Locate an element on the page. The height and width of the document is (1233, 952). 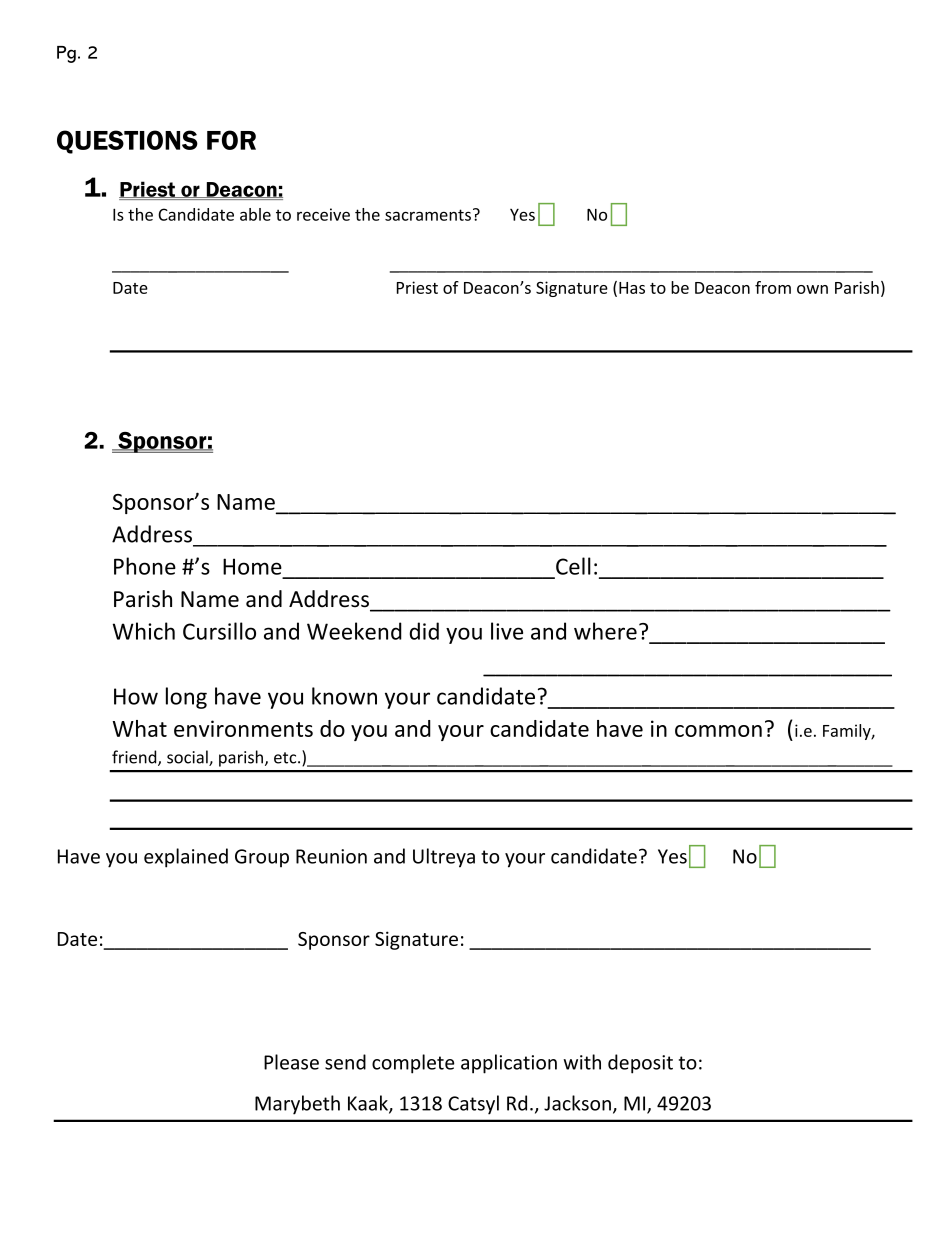
from is located at coordinates (773, 287).
